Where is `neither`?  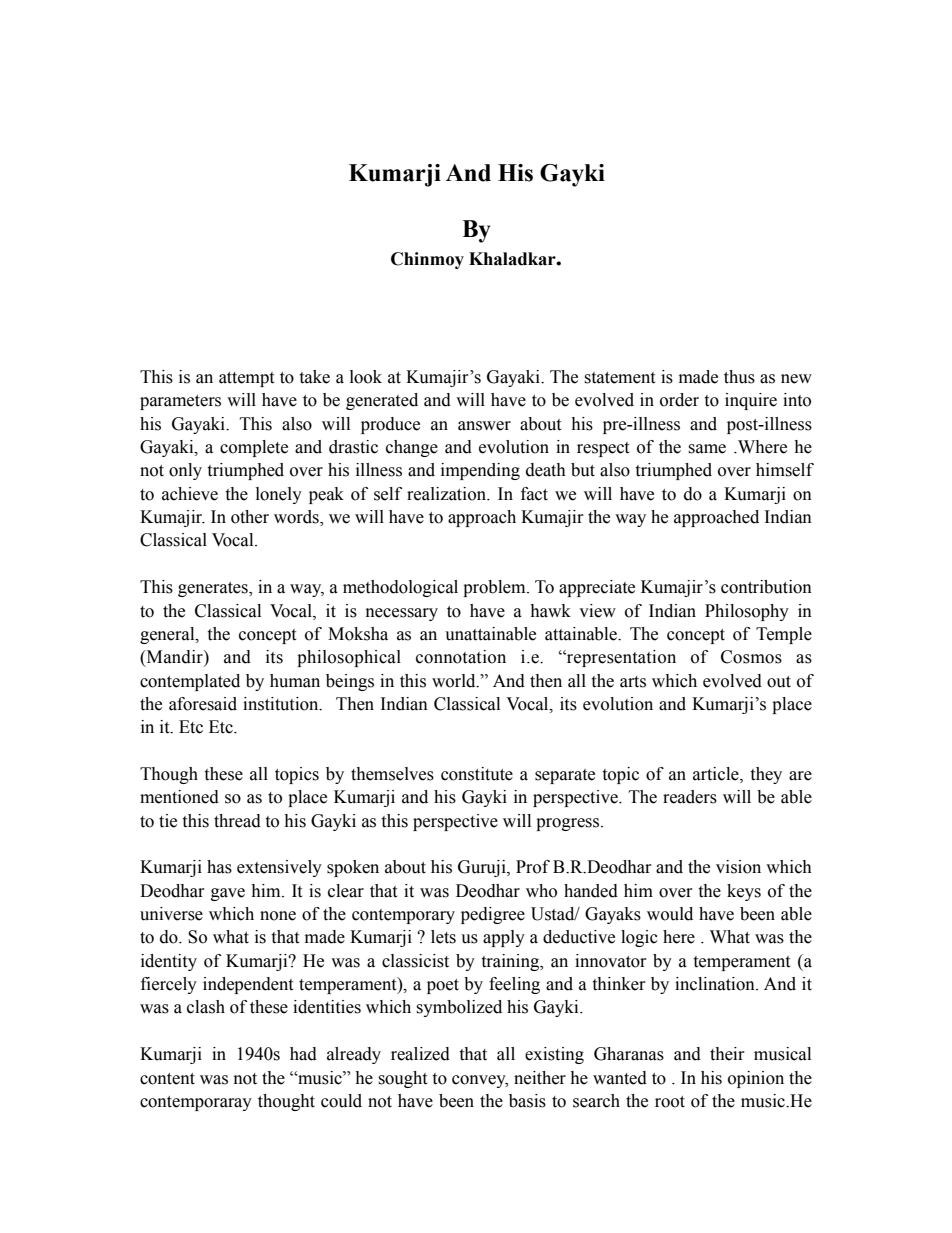
neither is located at coordinates (540, 1078).
